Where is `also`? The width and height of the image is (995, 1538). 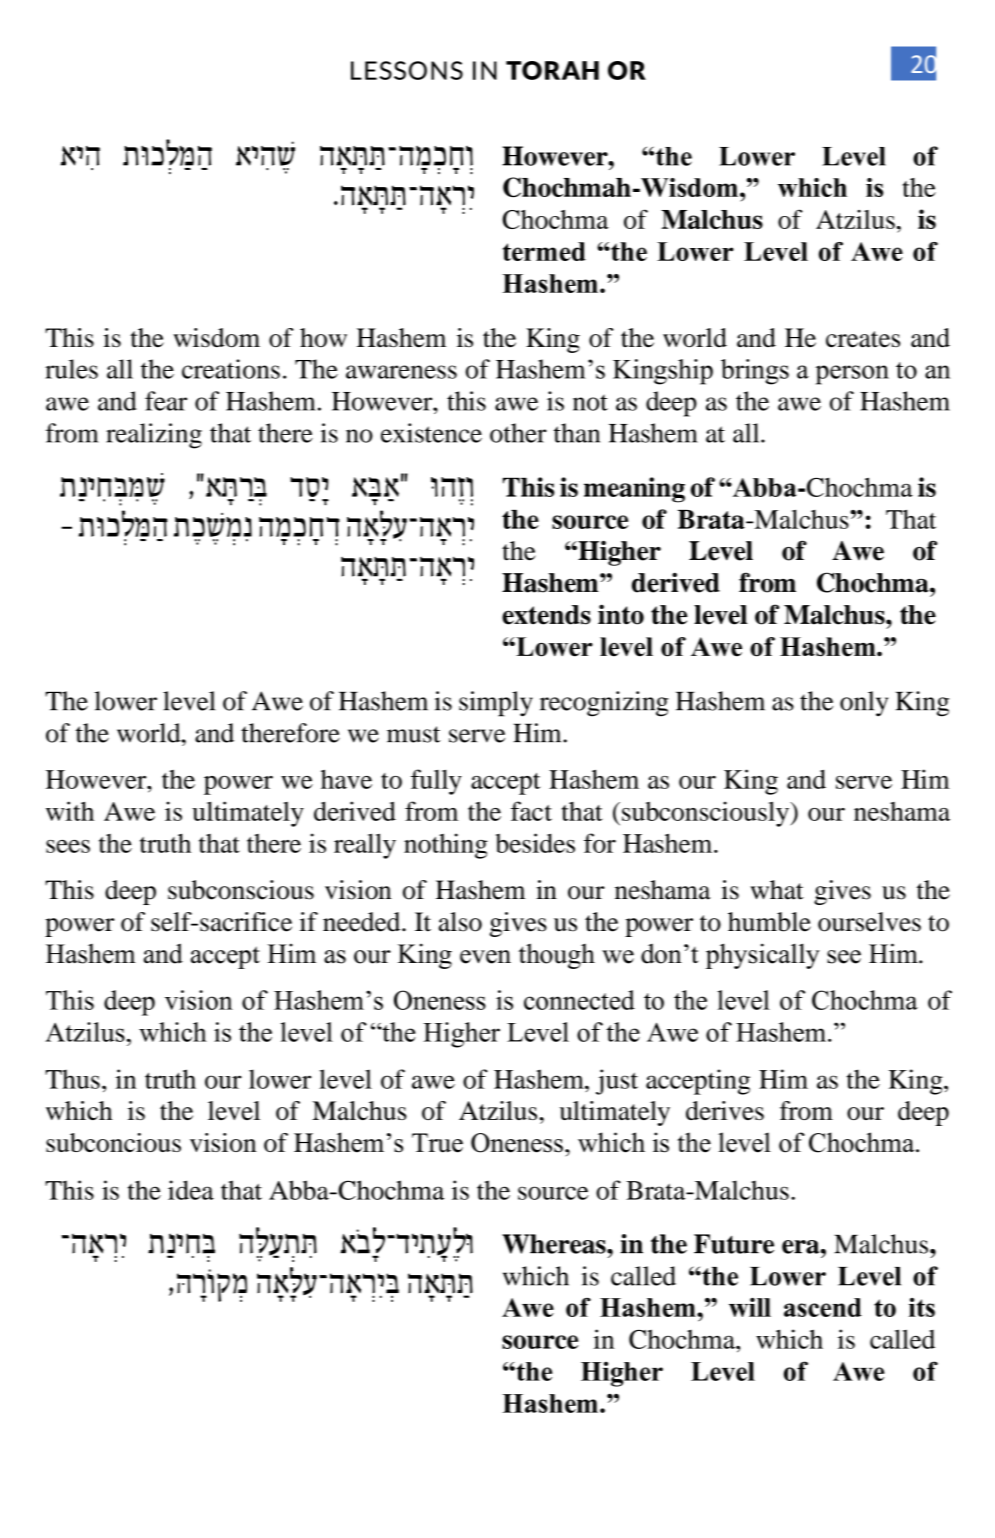 also is located at coordinates (460, 922).
